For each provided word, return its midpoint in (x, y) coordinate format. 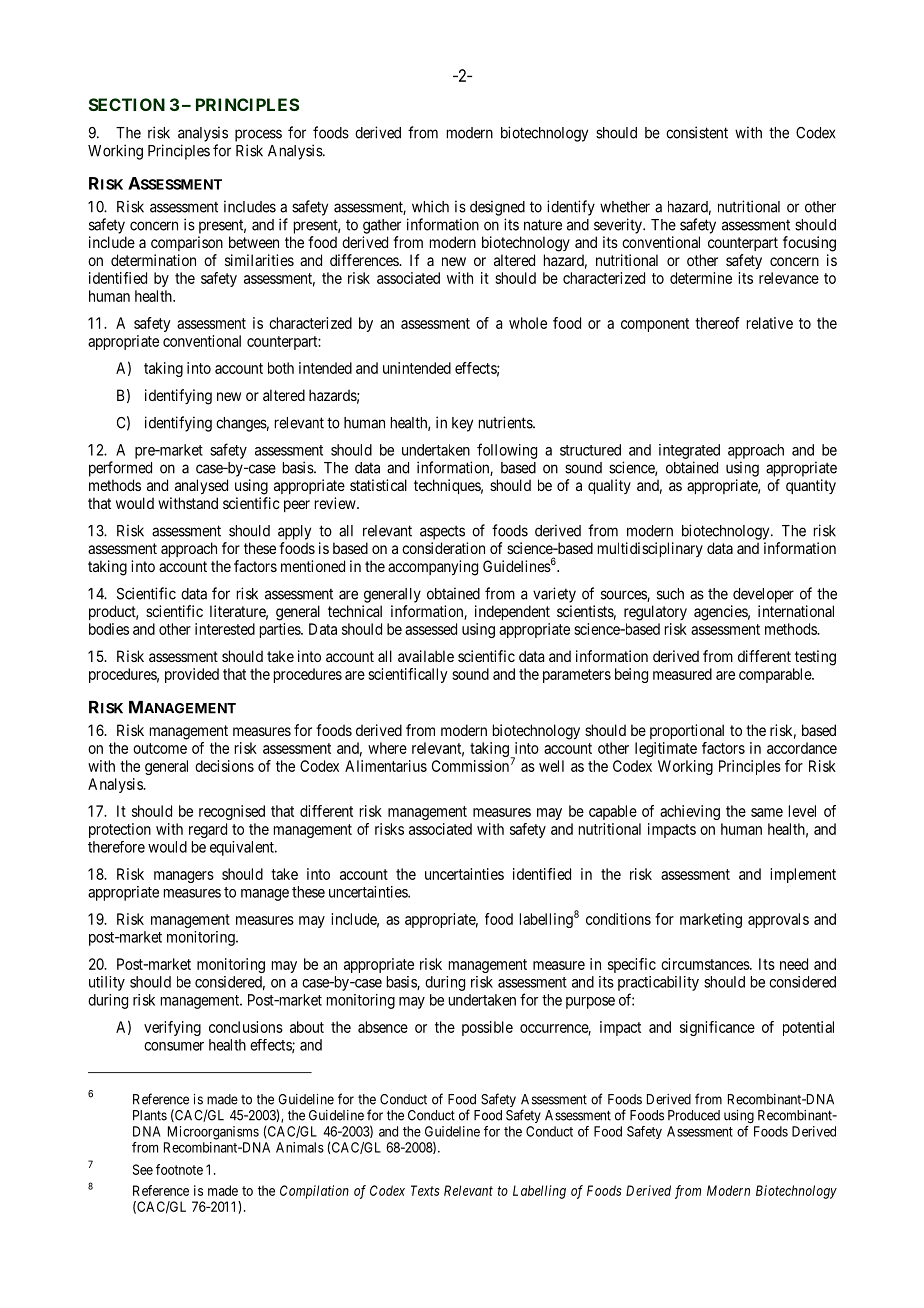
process (258, 135)
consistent (697, 132)
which (430, 206)
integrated (689, 451)
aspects (442, 532)
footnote (179, 1169)
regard (208, 830)
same (767, 812)
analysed (201, 486)
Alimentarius (386, 766)
